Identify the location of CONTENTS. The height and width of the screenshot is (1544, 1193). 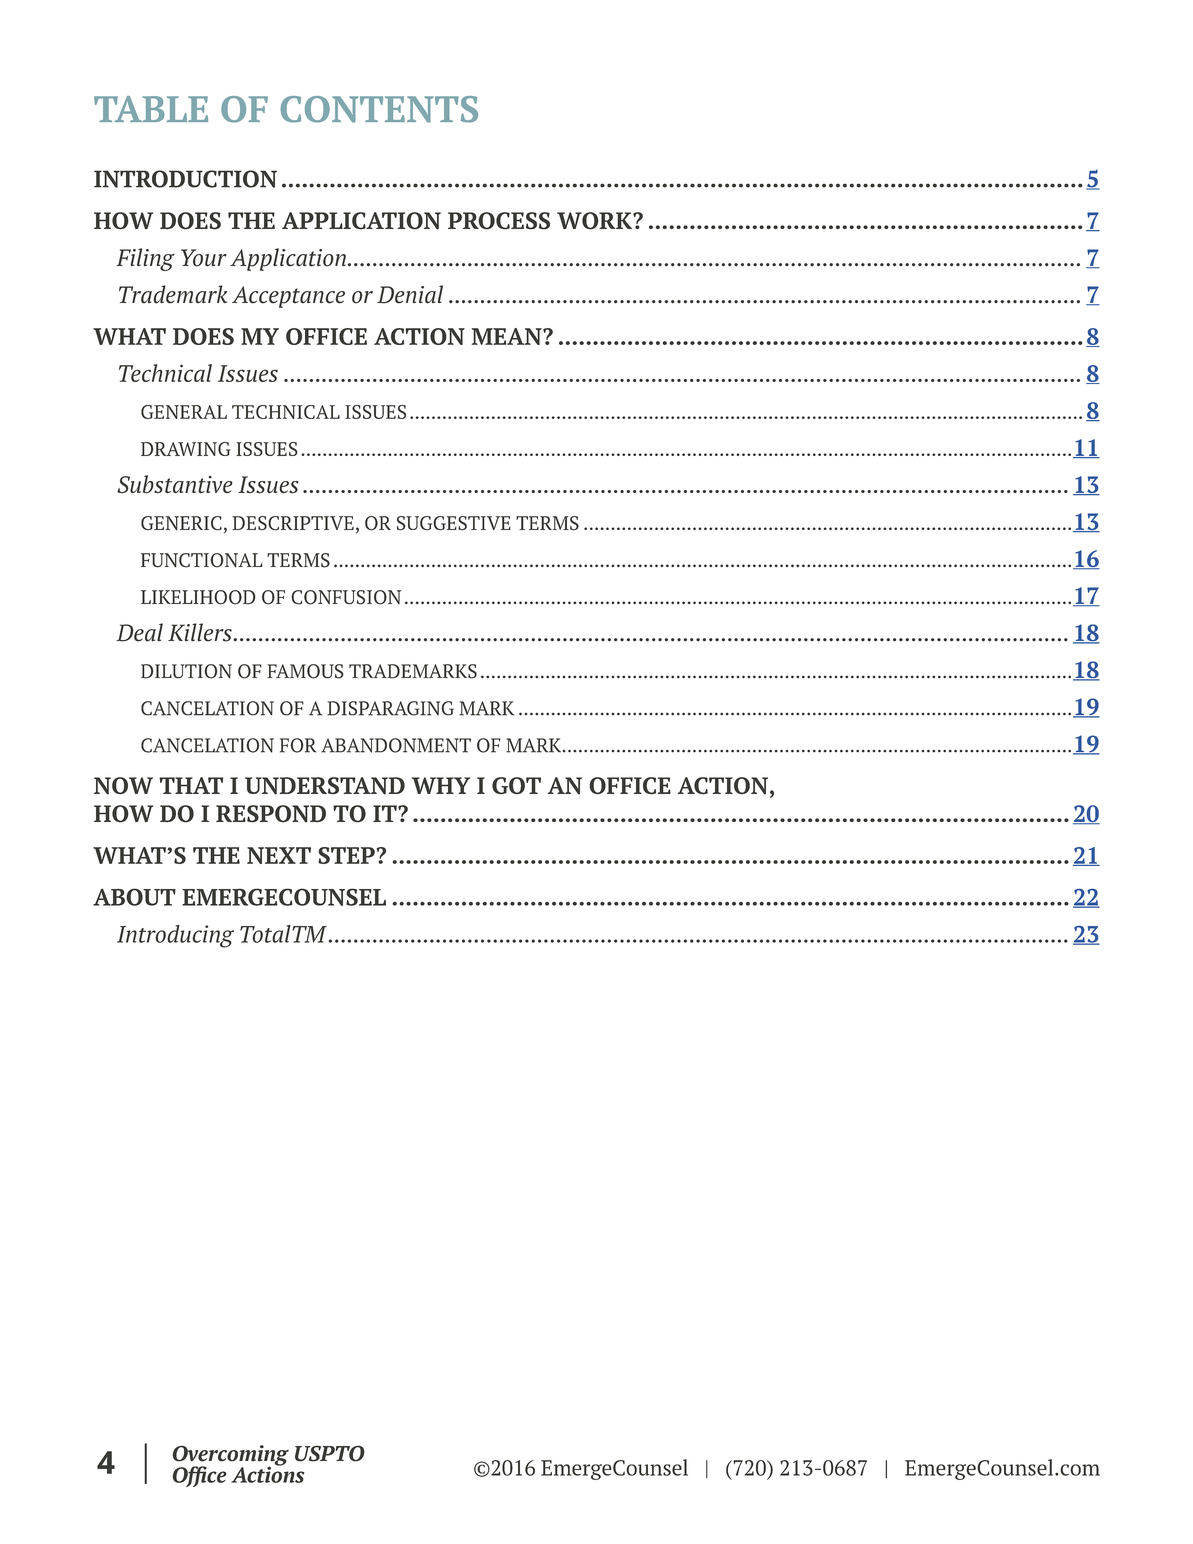
(379, 109).
